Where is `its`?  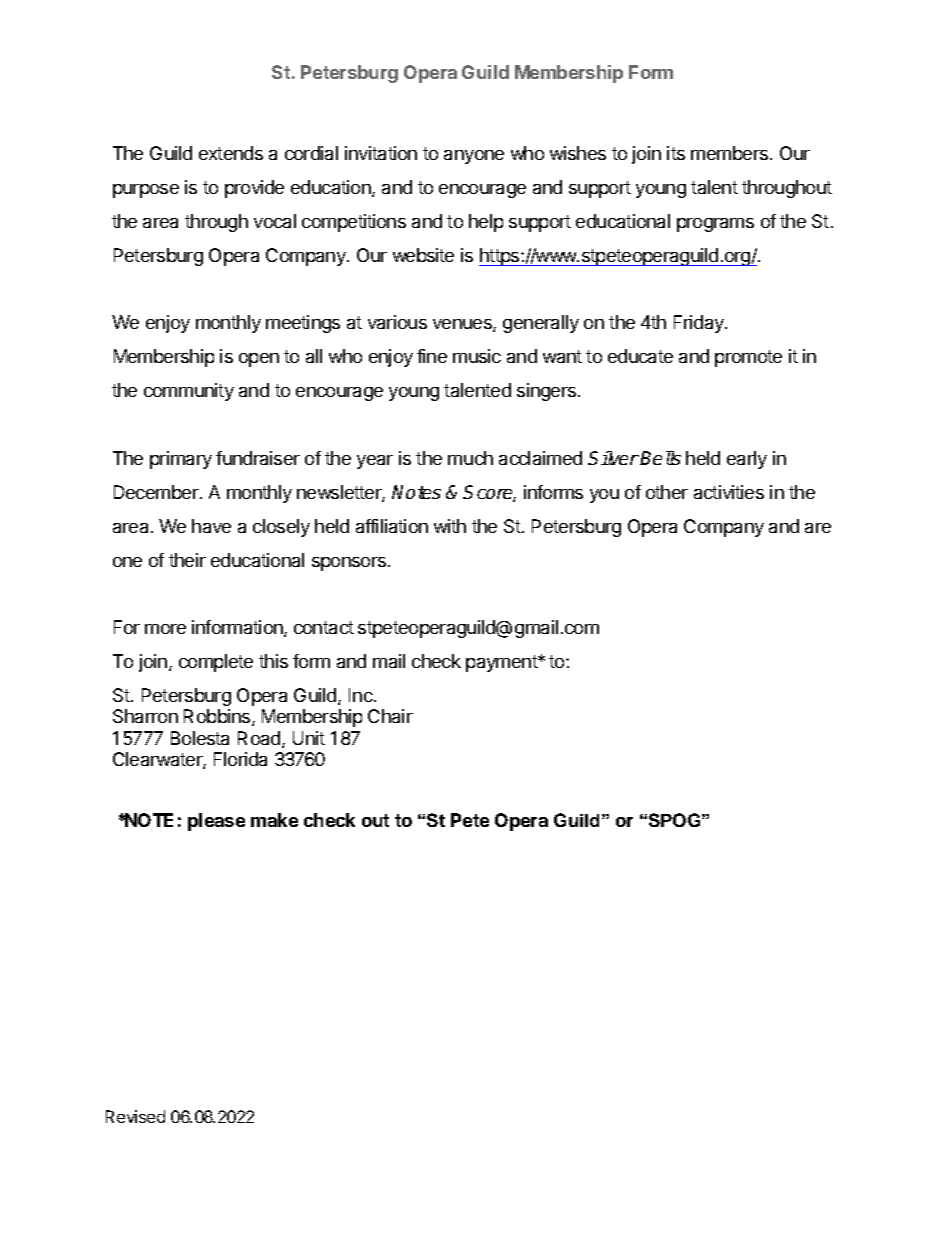 its is located at coordinates (676, 153).
